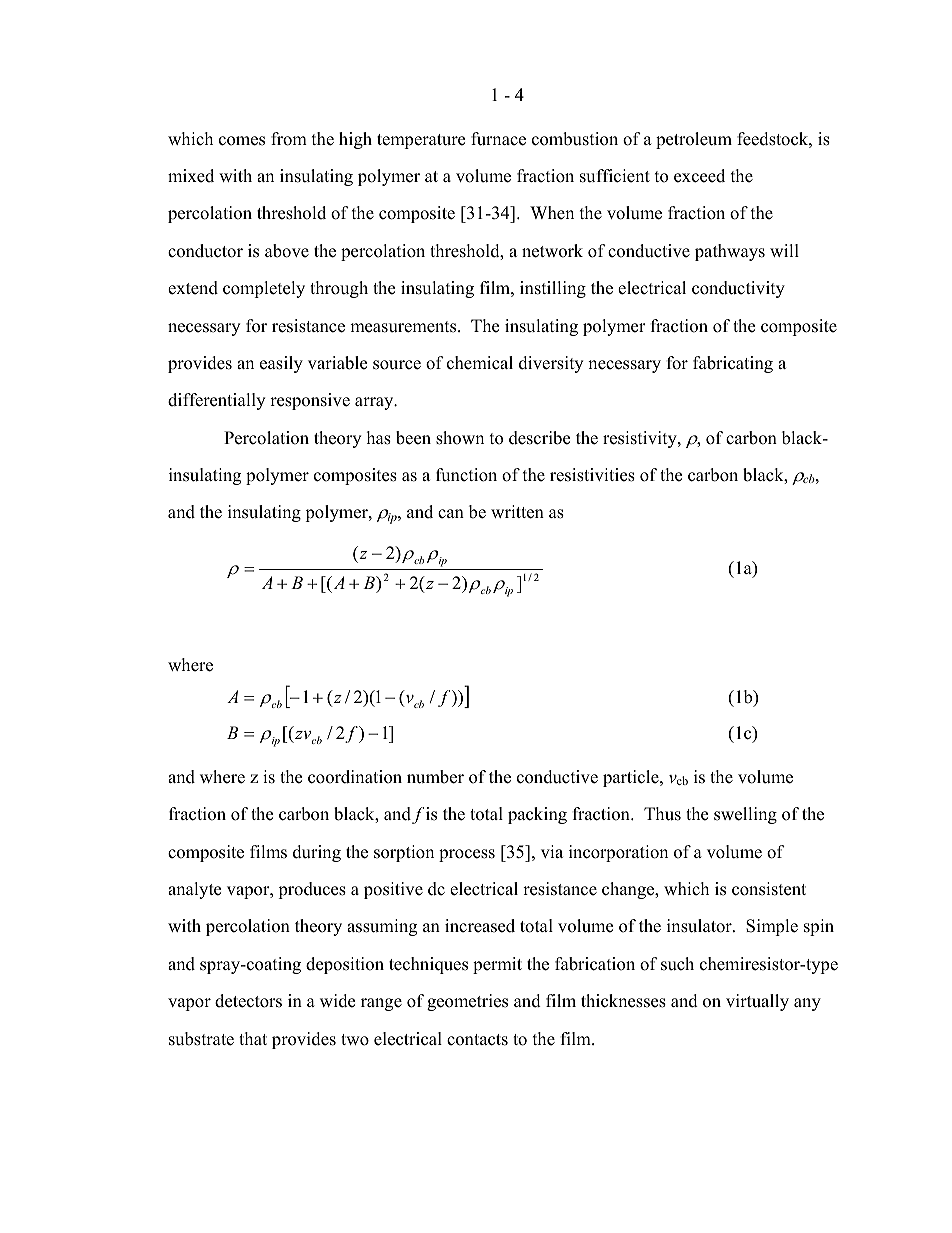  What do you see at coordinates (699, 176) in the document?
I see `exceed` at bounding box center [699, 176].
